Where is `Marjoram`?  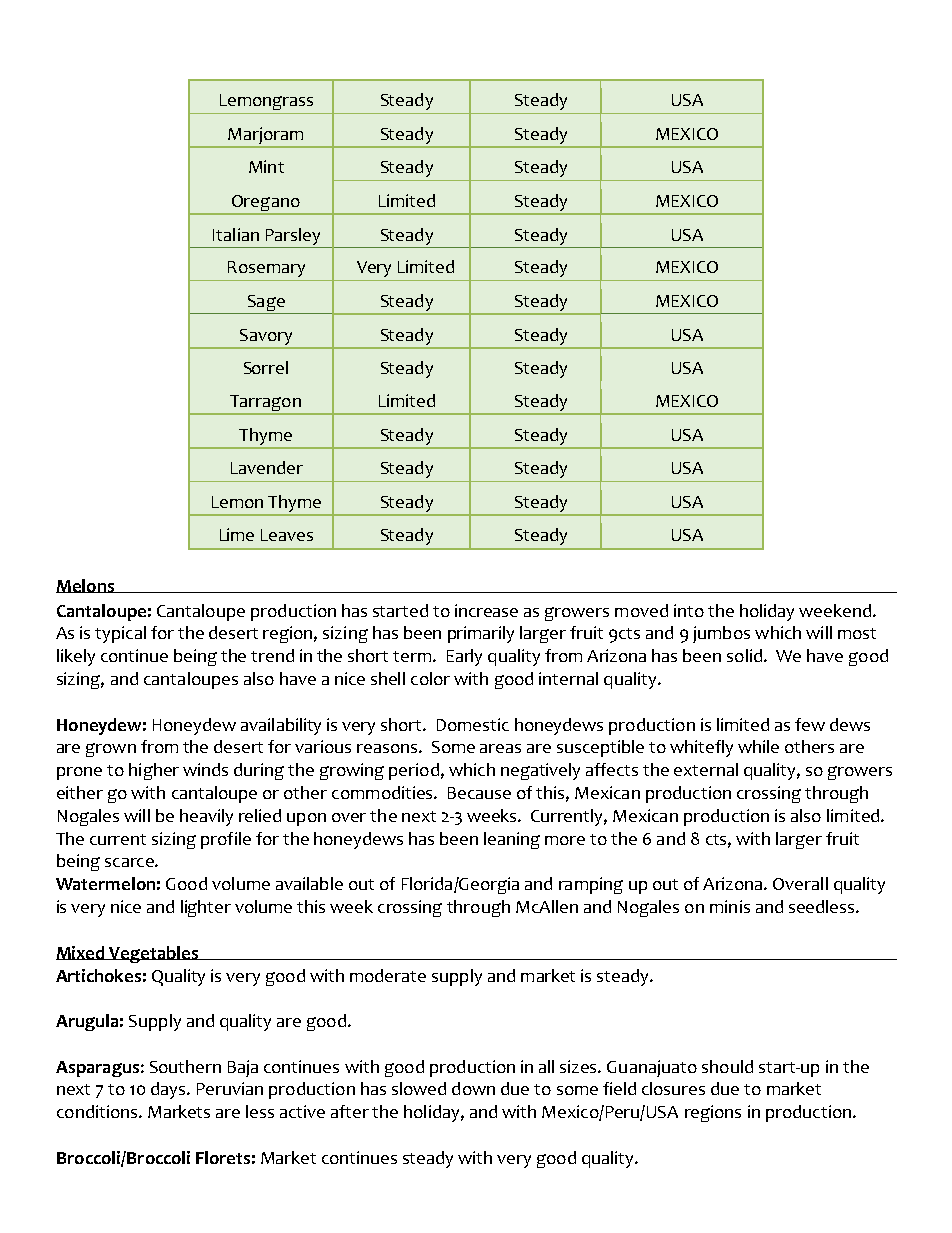 Marjoram is located at coordinates (265, 135).
